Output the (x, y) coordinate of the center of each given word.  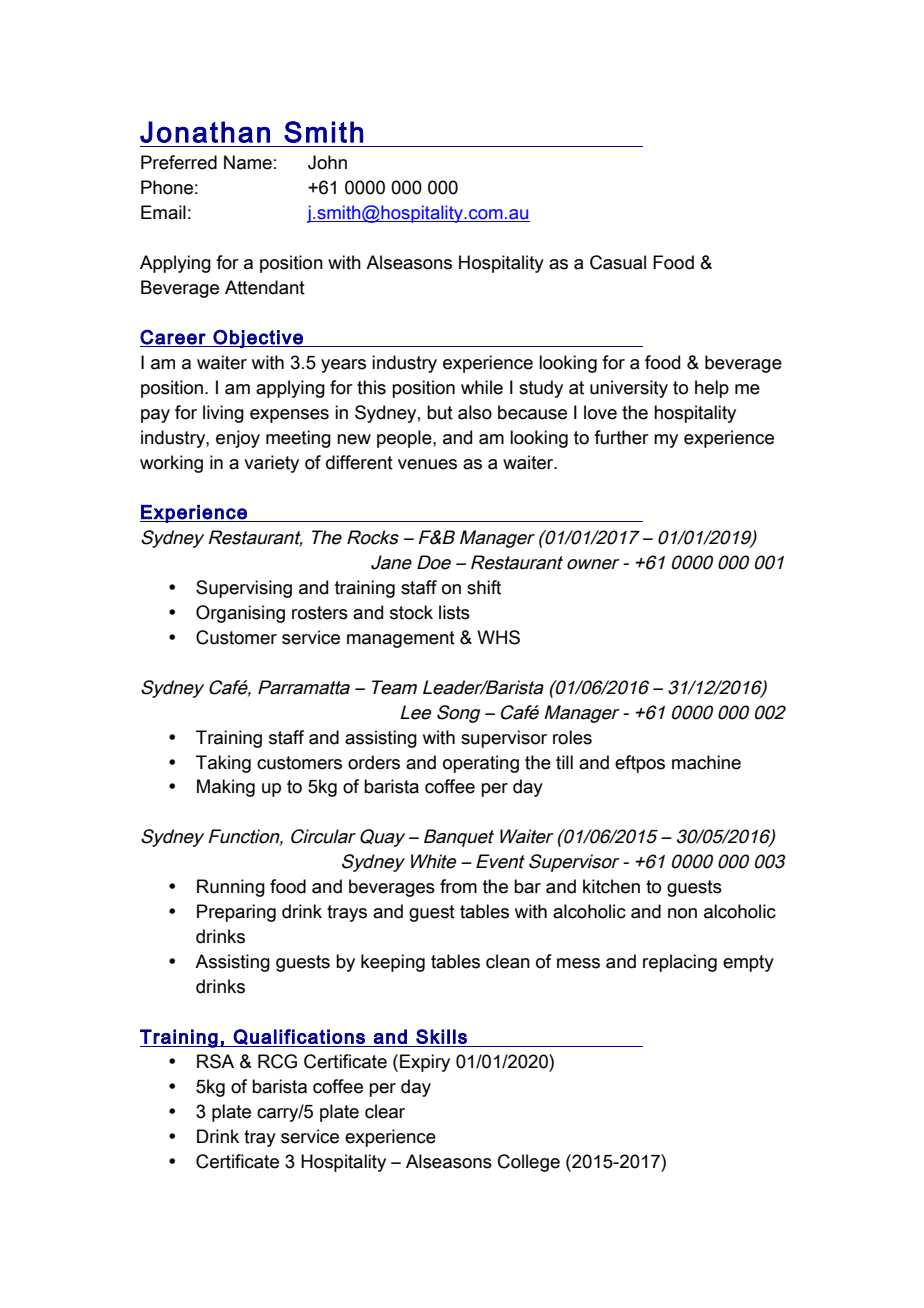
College (529, 1163)
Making (226, 788)
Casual (618, 262)
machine (706, 762)
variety (271, 464)
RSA (215, 1061)
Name (248, 162)
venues (427, 464)
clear (385, 1111)
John (327, 162)
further (621, 437)
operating (481, 764)
